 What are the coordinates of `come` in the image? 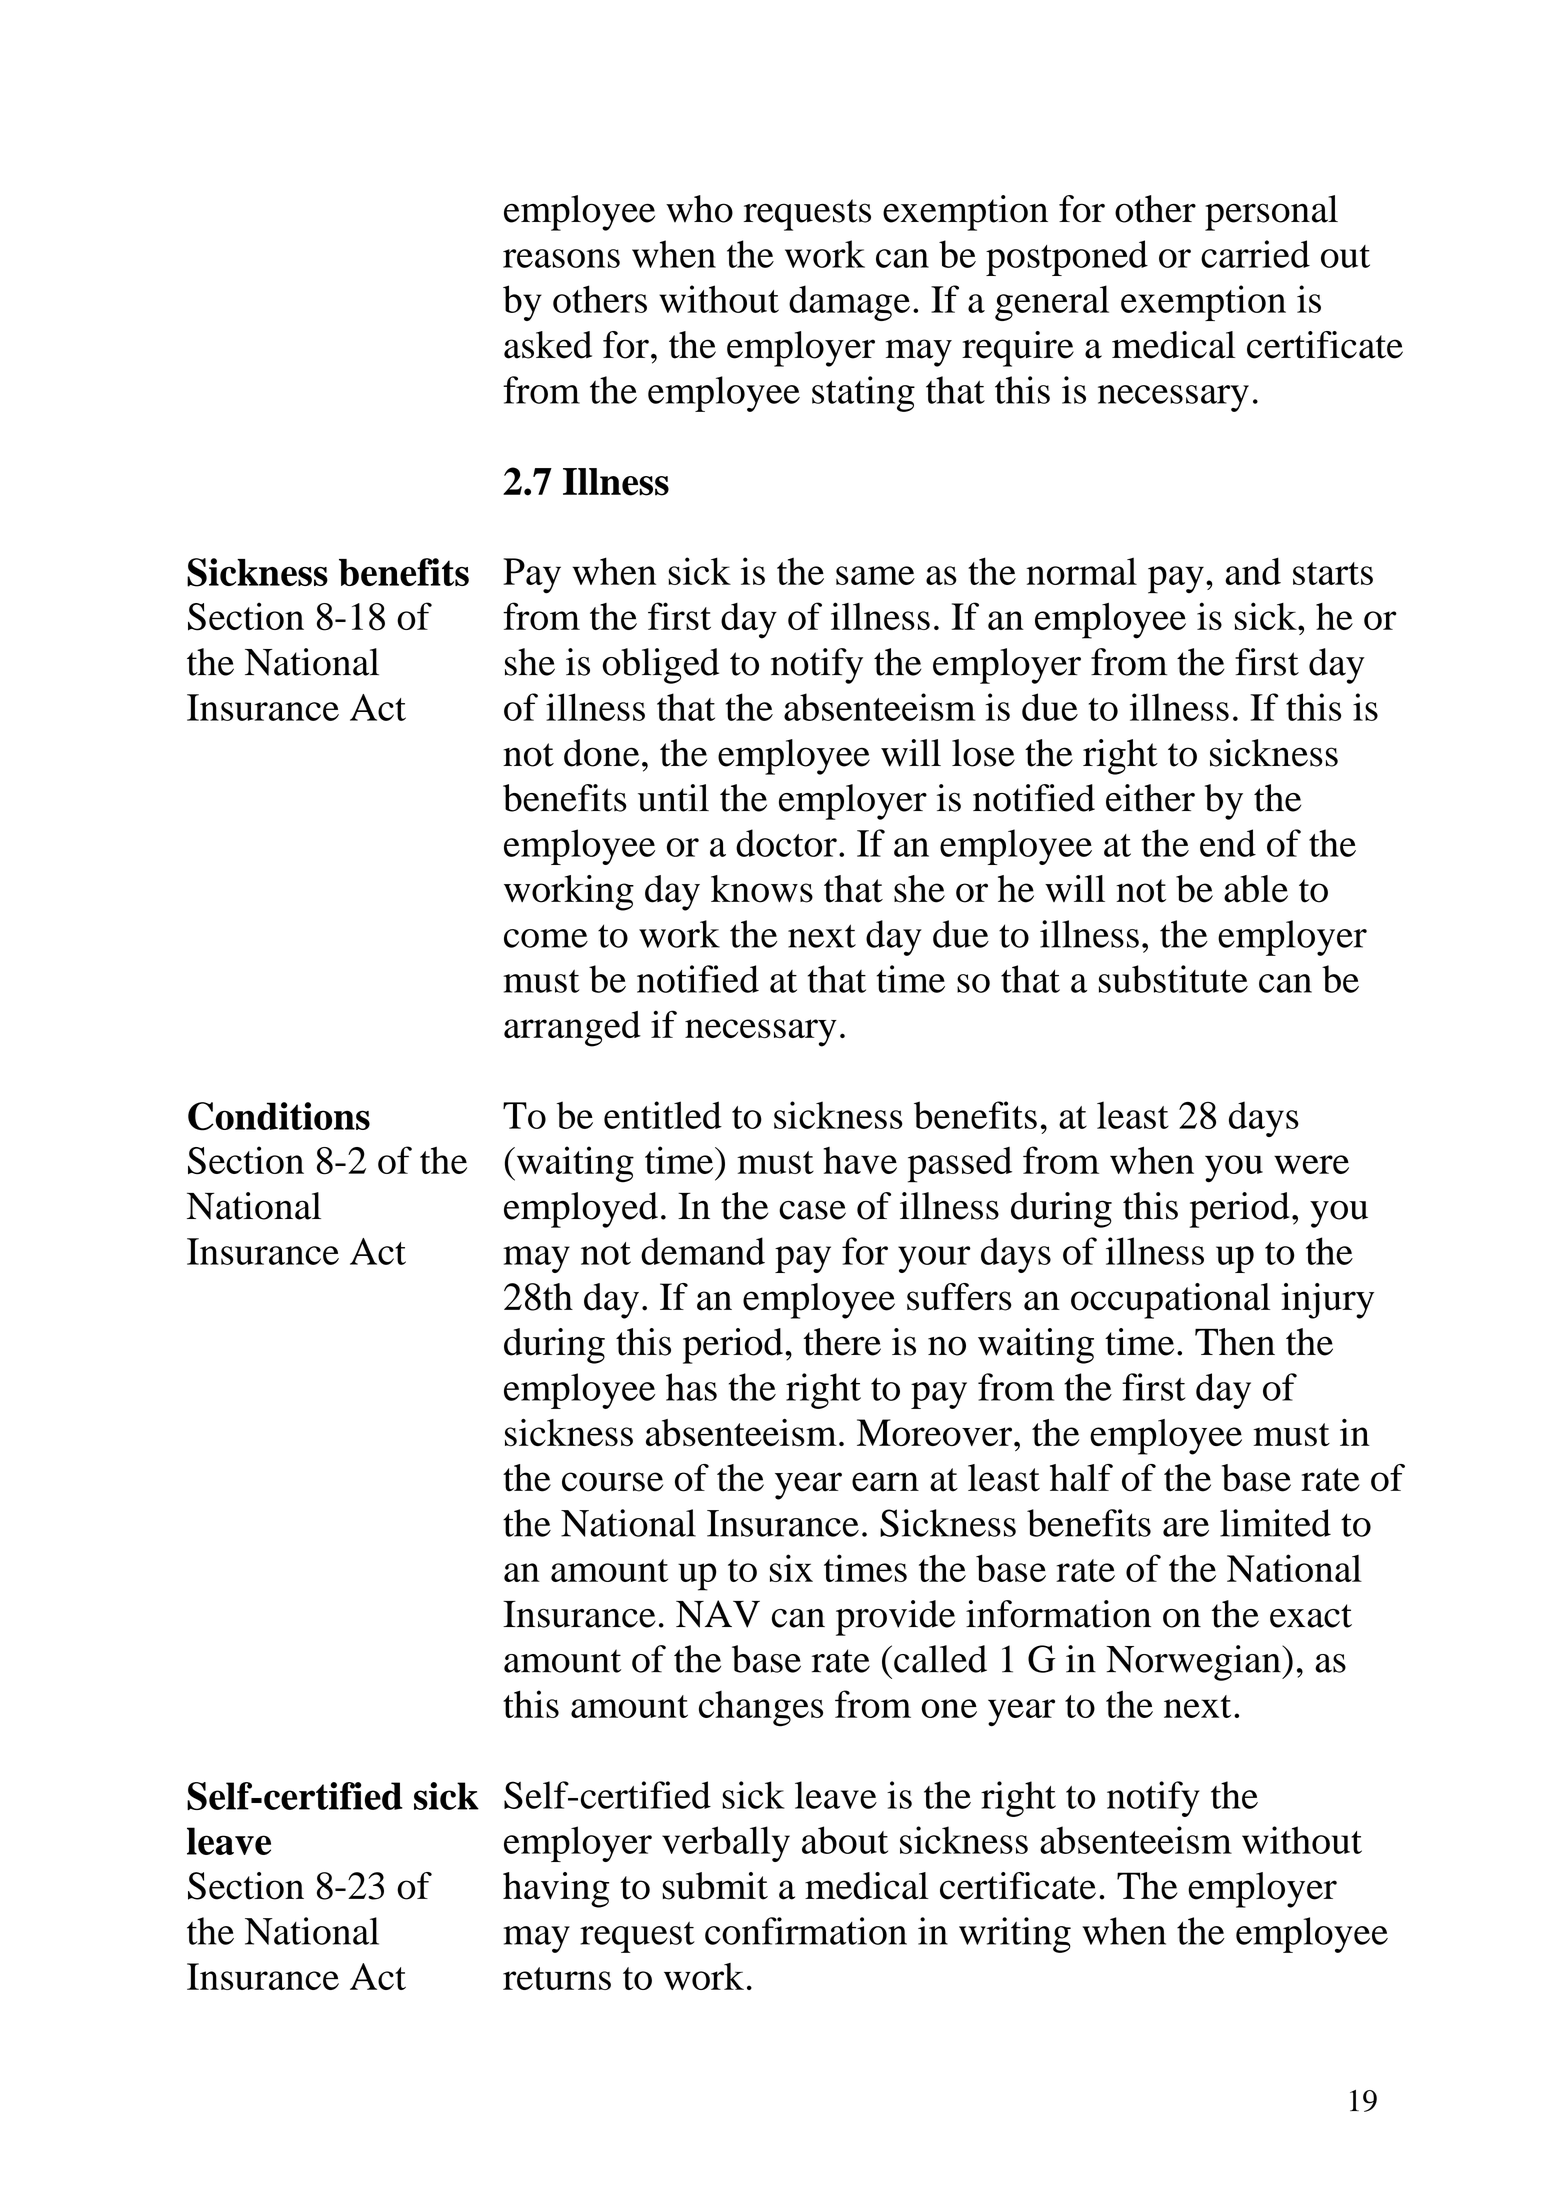 It's located at (546, 938).
